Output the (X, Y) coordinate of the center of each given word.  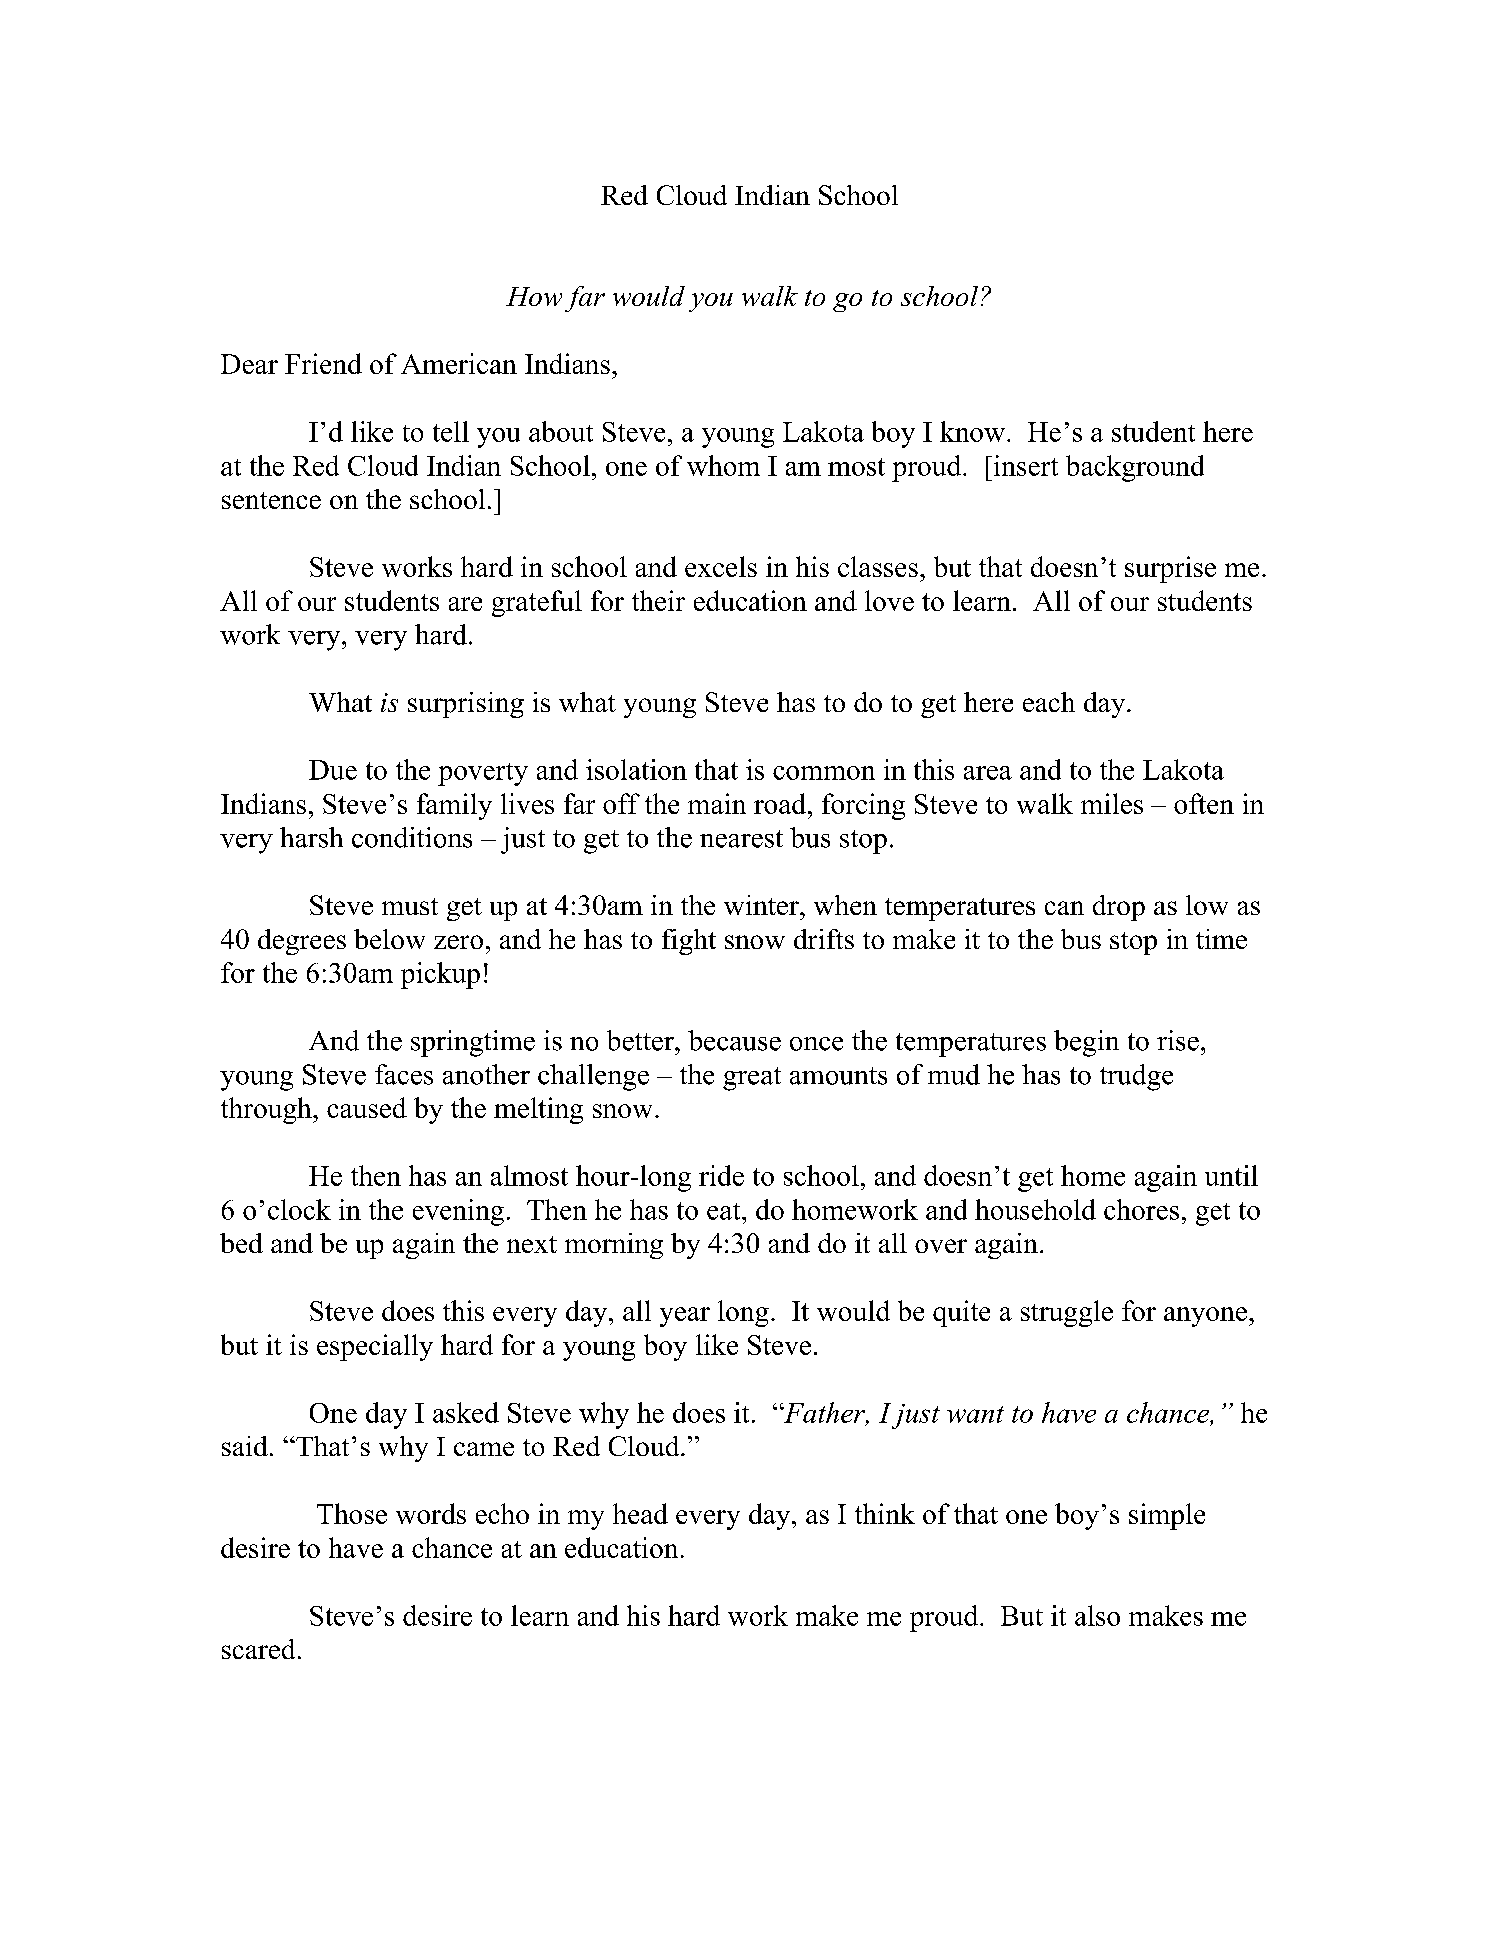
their (658, 600)
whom (723, 465)
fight (689, 942)
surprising (466, 705)
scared (258, 1649)
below (389, 939)
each (1049, 702)
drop (1119, 908)
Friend (323, 363)
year (685, 1317)
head (640, 1513)
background (1135, 468)
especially (375, 1347)
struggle (1067, 1313)
